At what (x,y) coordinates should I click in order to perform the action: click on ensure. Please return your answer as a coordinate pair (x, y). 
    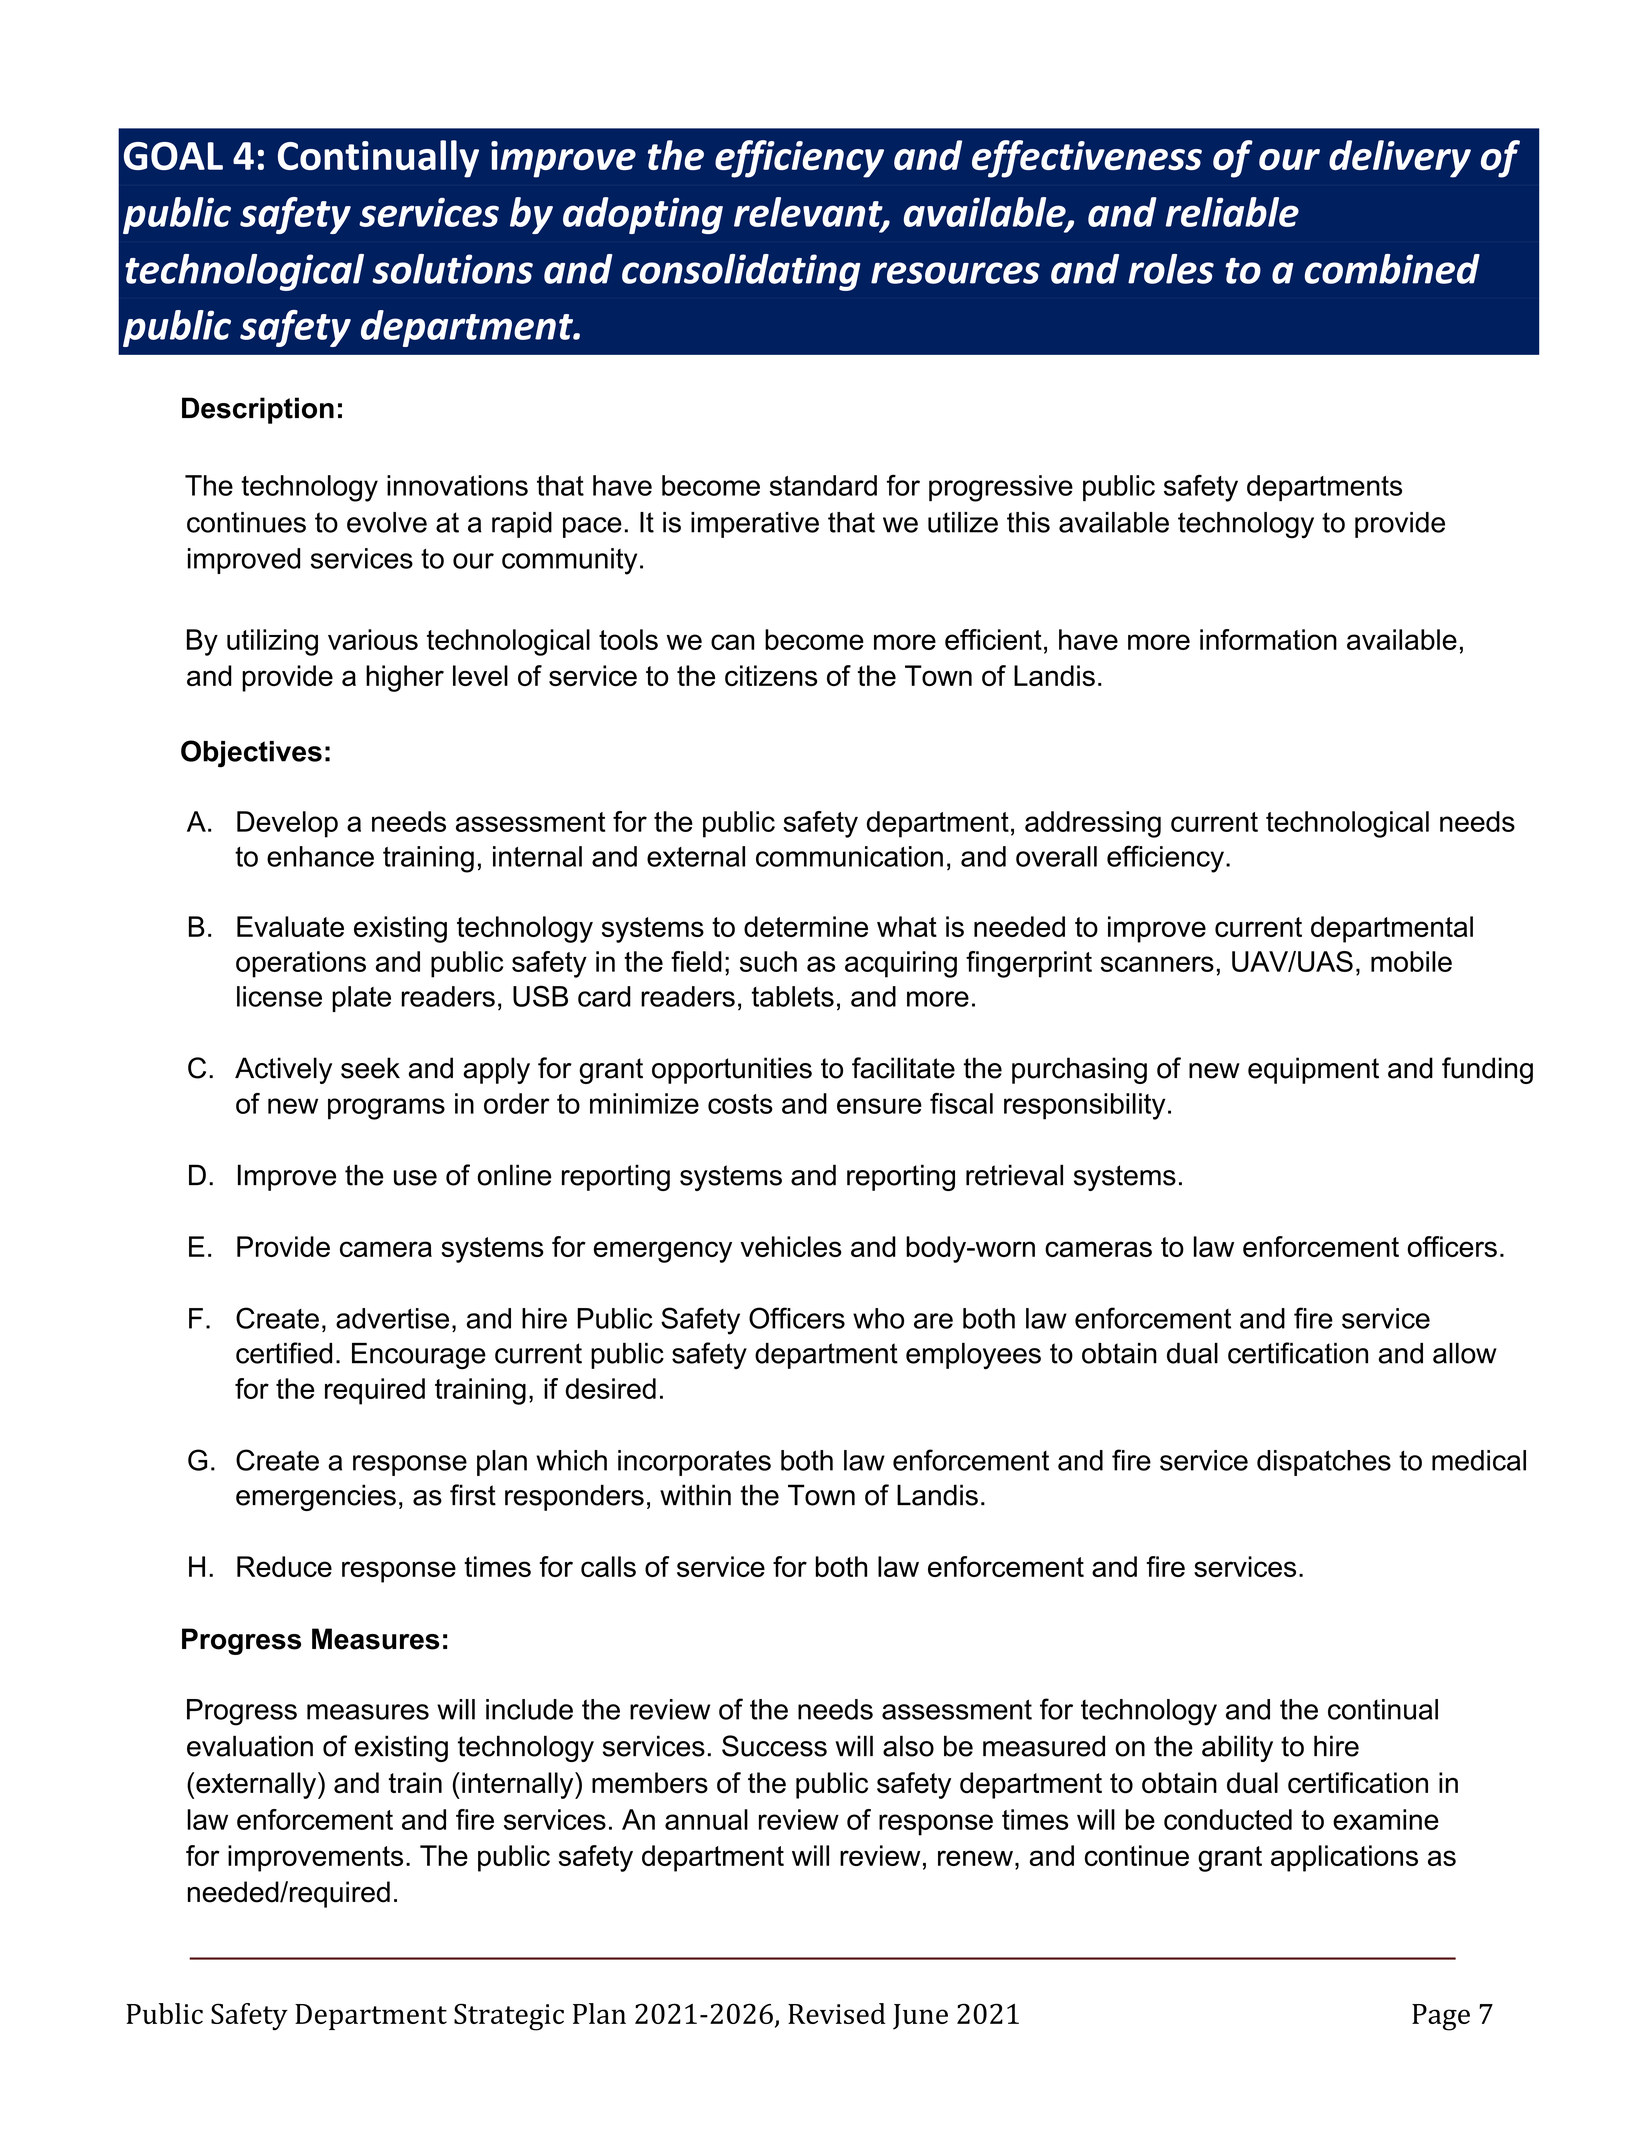
    Looking at the image, I should click on (879, 1106).
